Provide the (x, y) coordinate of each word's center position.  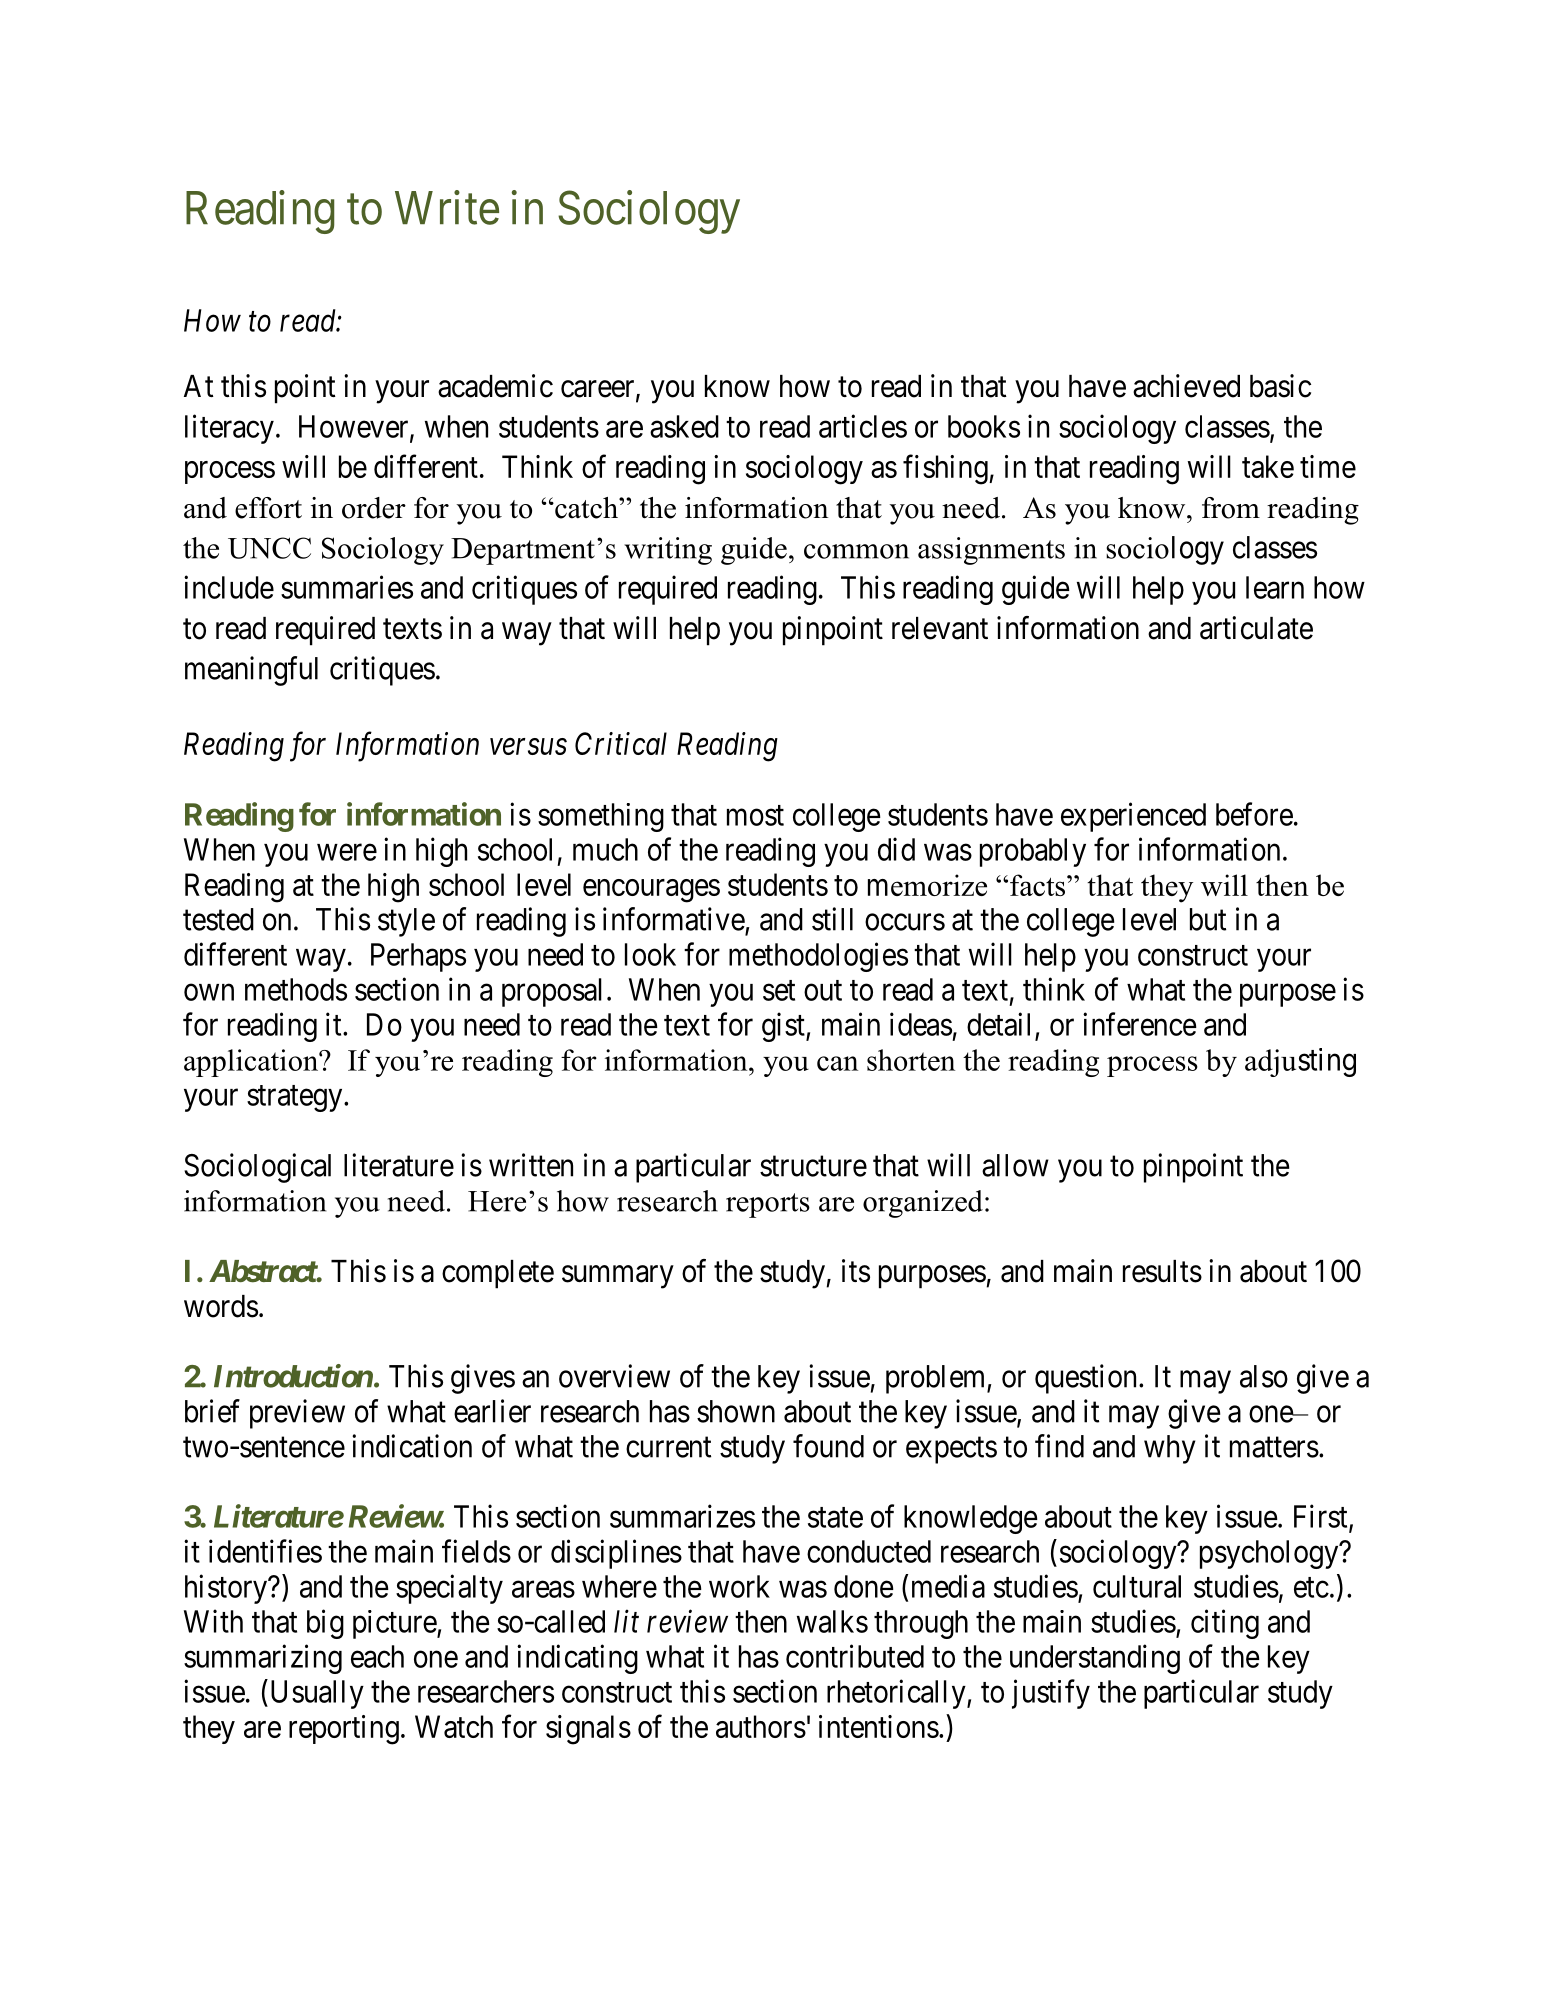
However (355, 427)
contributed (855, 1656)
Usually (315, 1694)
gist (784, 1027)
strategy (296, 1099)
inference (1140, 1024)
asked (684, 426)
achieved (1186, 386)
